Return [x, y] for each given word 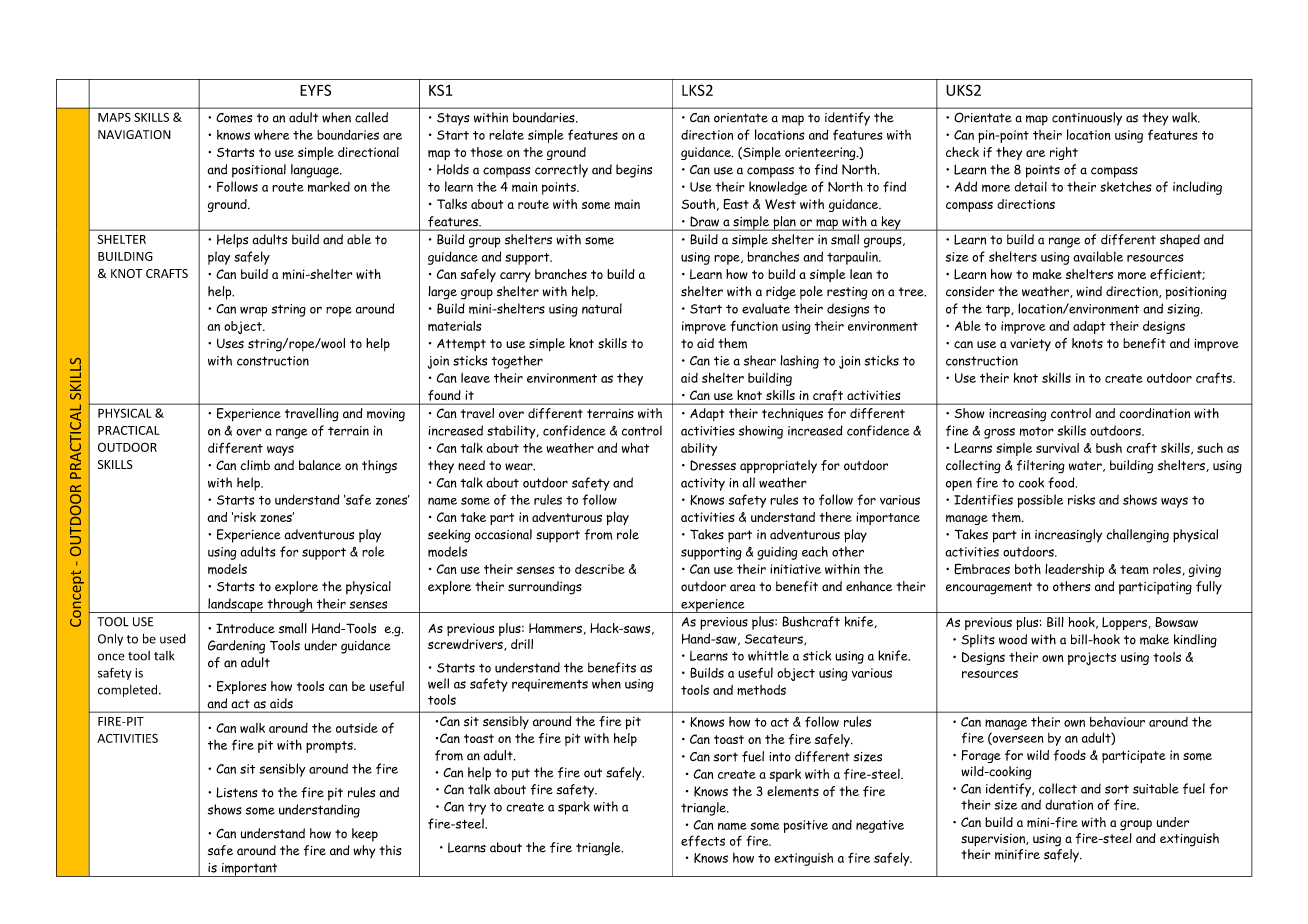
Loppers [1124, 623]
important [250, 870]
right [1064, 153]
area [742, 587]
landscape [236, 605]
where [271, 134]
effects [703, 840]
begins [634, 171]
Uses [230, 344]
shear [760, 360]
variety [1030, 344]
